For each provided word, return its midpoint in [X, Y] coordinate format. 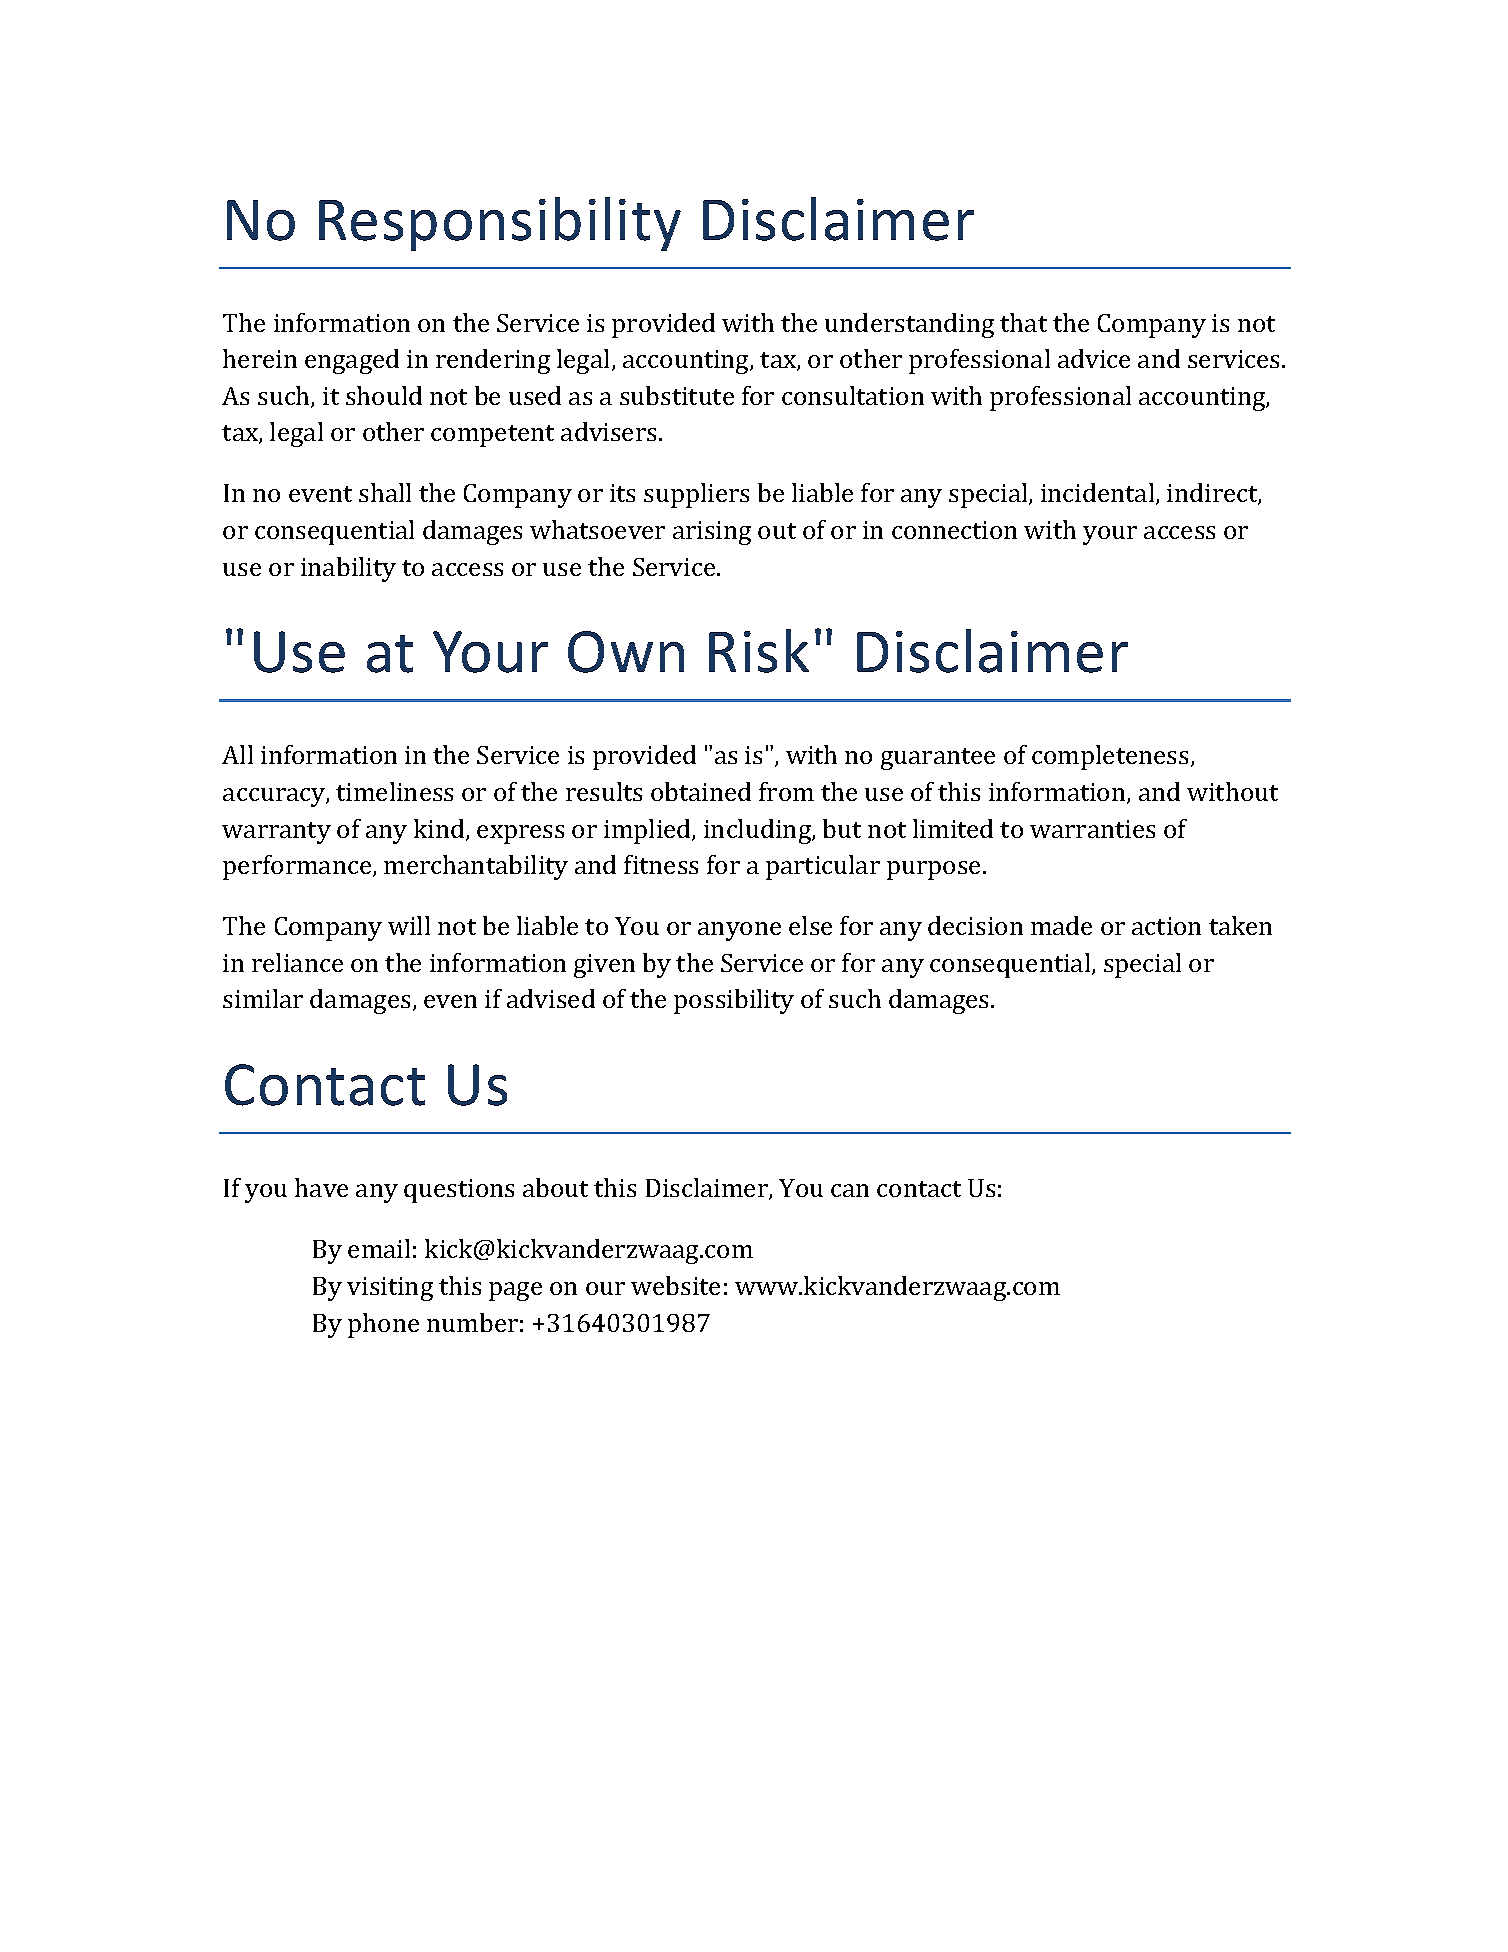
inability [348, 569]
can [850, 1190]
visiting [390, 1289]
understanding [909, 325]
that [1023, 322]
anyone [739, 931]
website [675, 1285]
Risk [759, 651]
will [409, 925]
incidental [1099, 494]
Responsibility [500, 224]
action [1166, 926]
